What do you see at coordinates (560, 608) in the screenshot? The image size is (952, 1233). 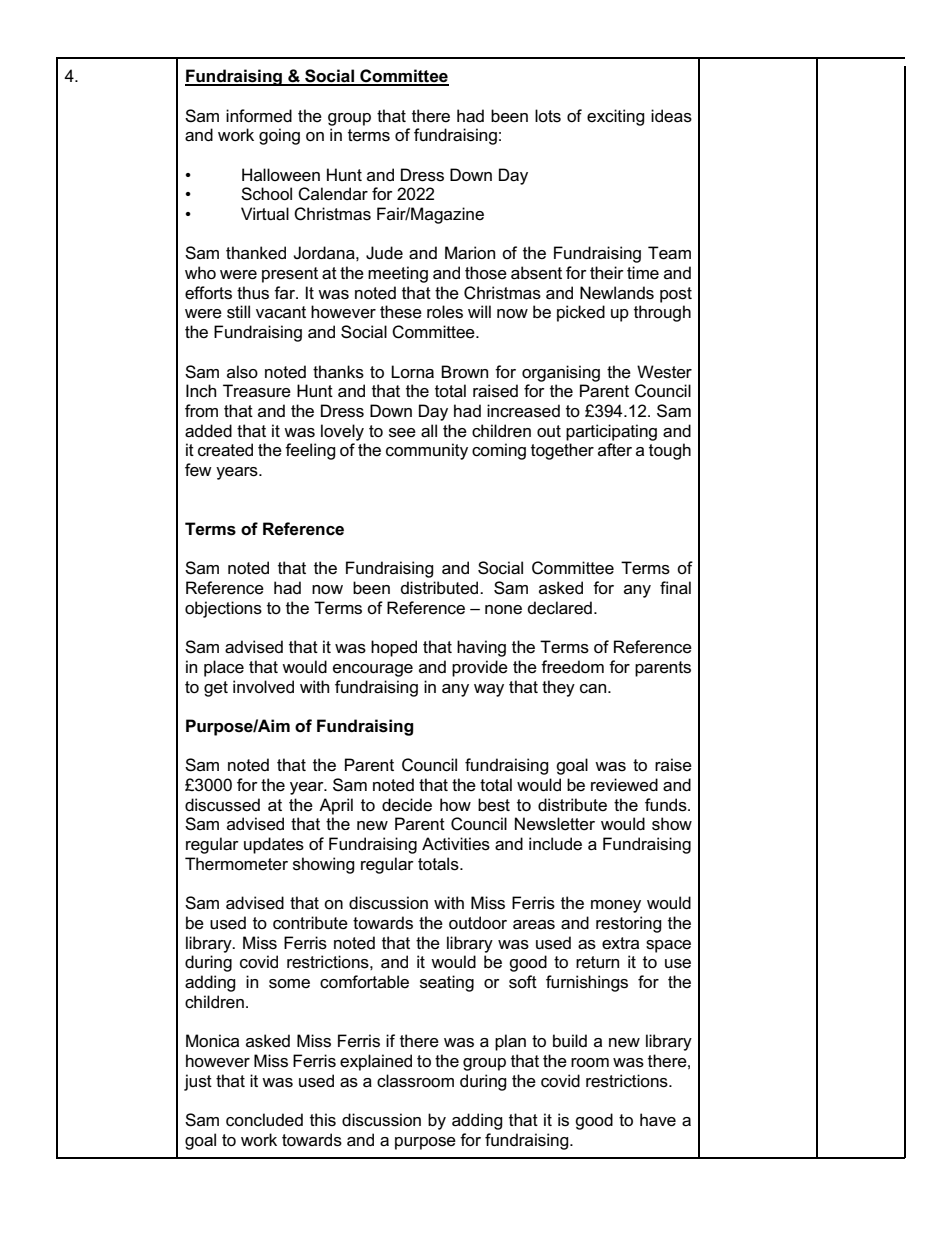 I see `declared` at bounding box center [560, 608].
